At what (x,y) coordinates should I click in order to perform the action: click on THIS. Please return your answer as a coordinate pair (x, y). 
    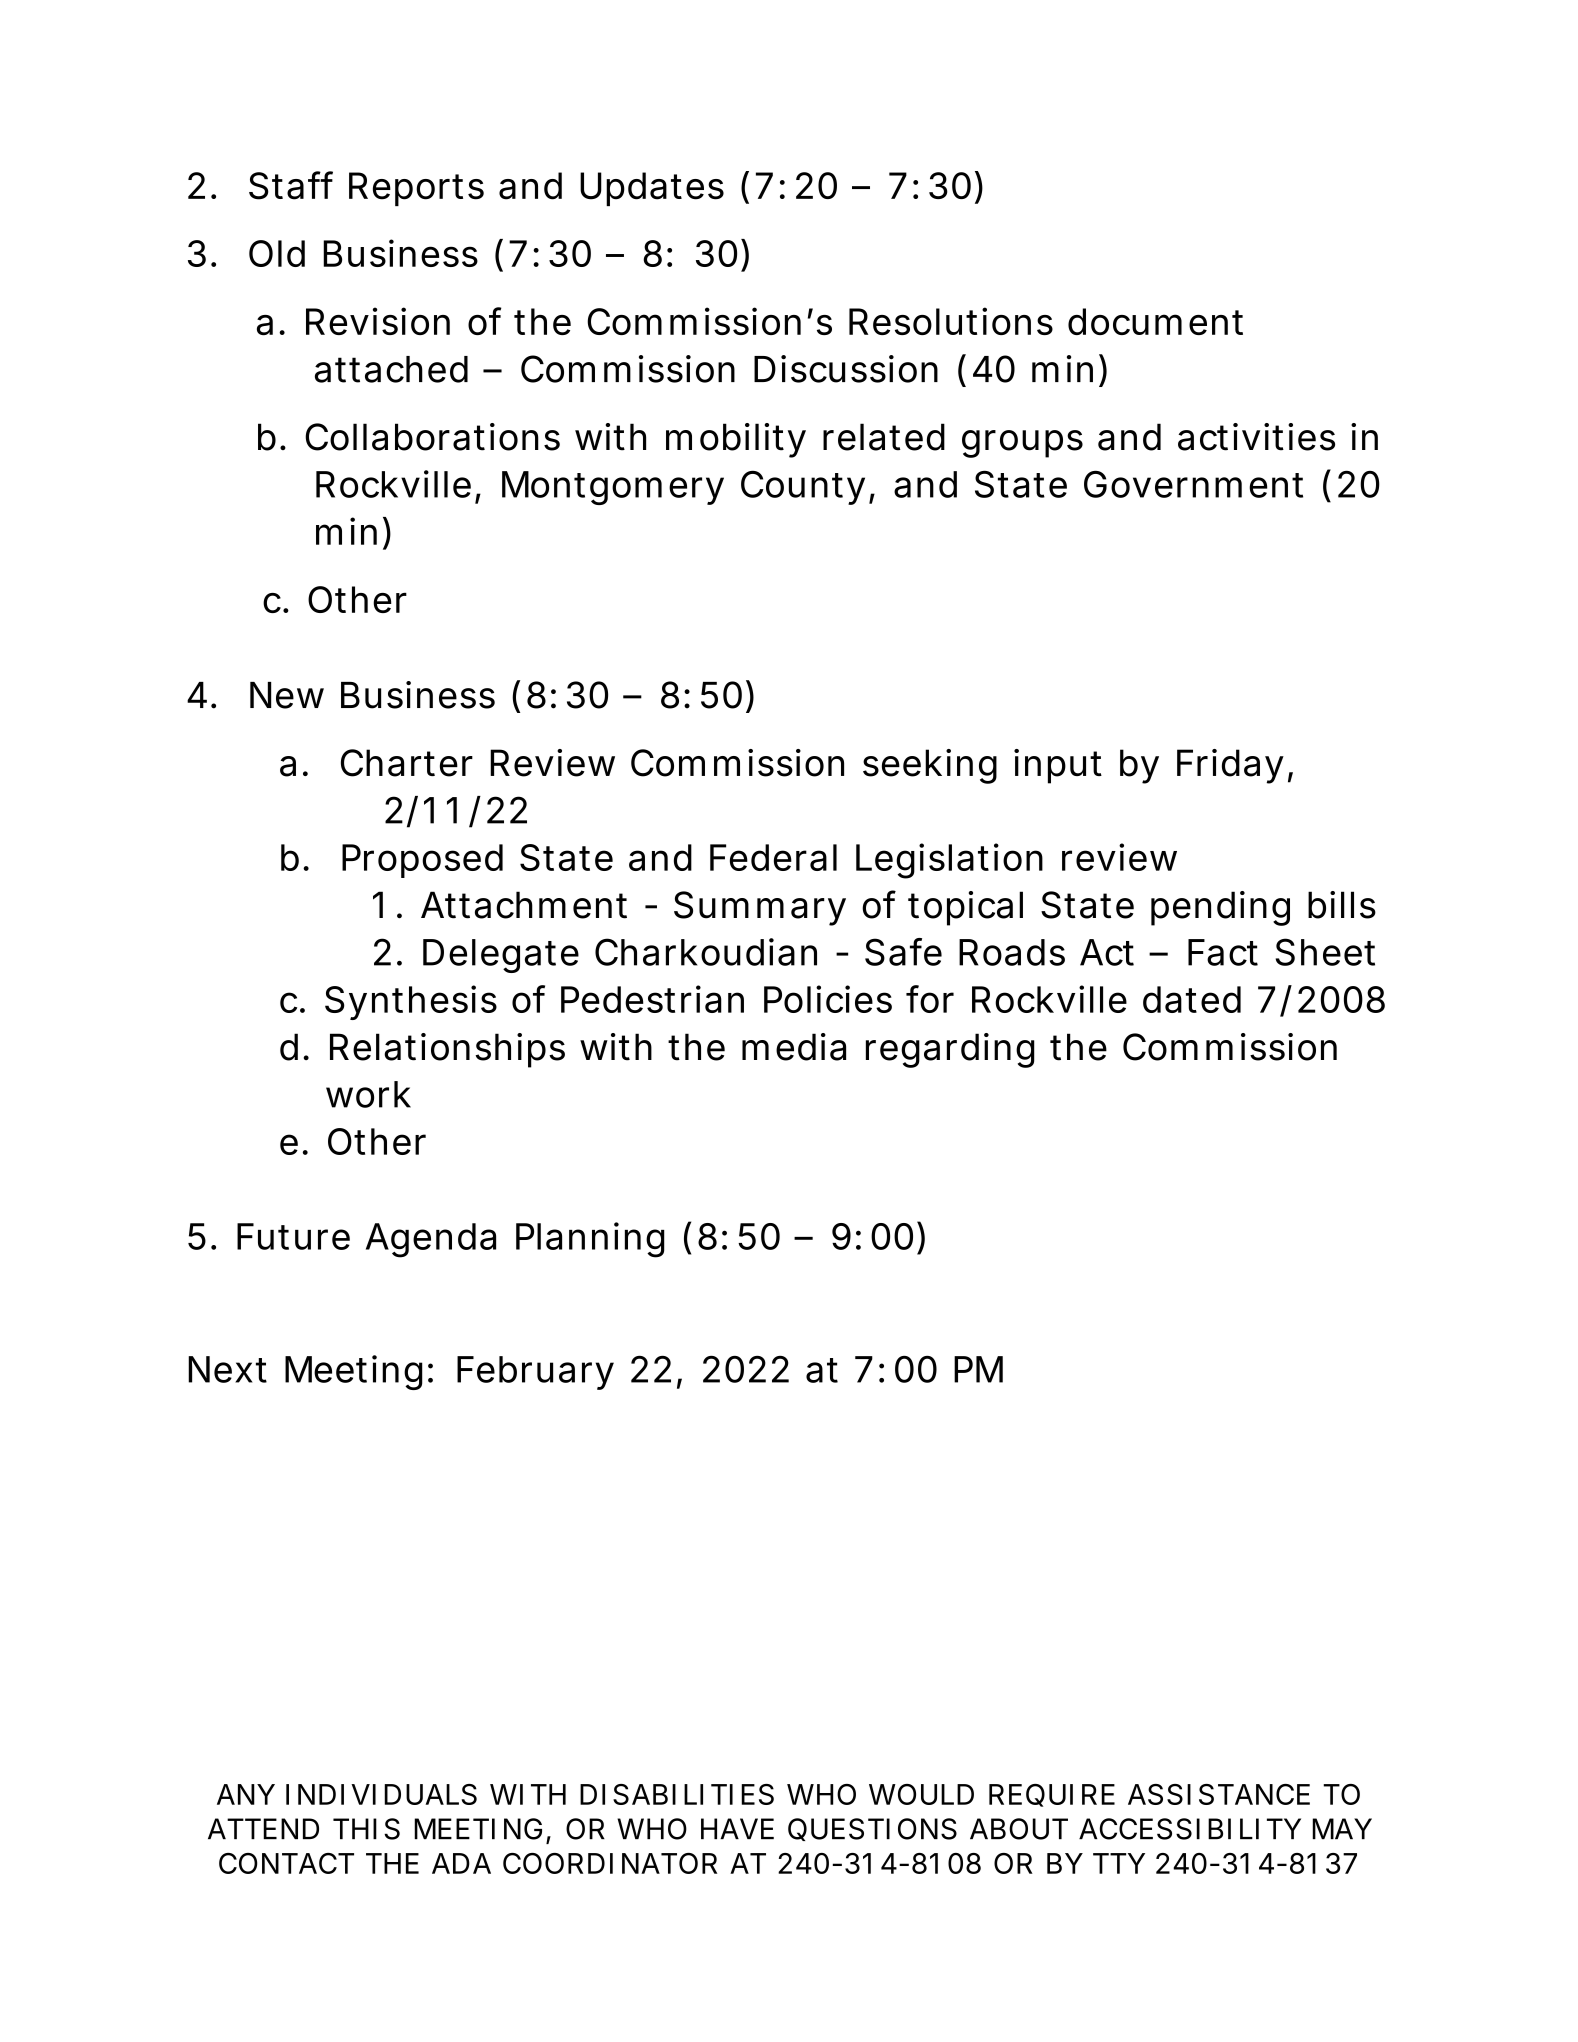
    Looking at the image, I should click on (366, 1829).
